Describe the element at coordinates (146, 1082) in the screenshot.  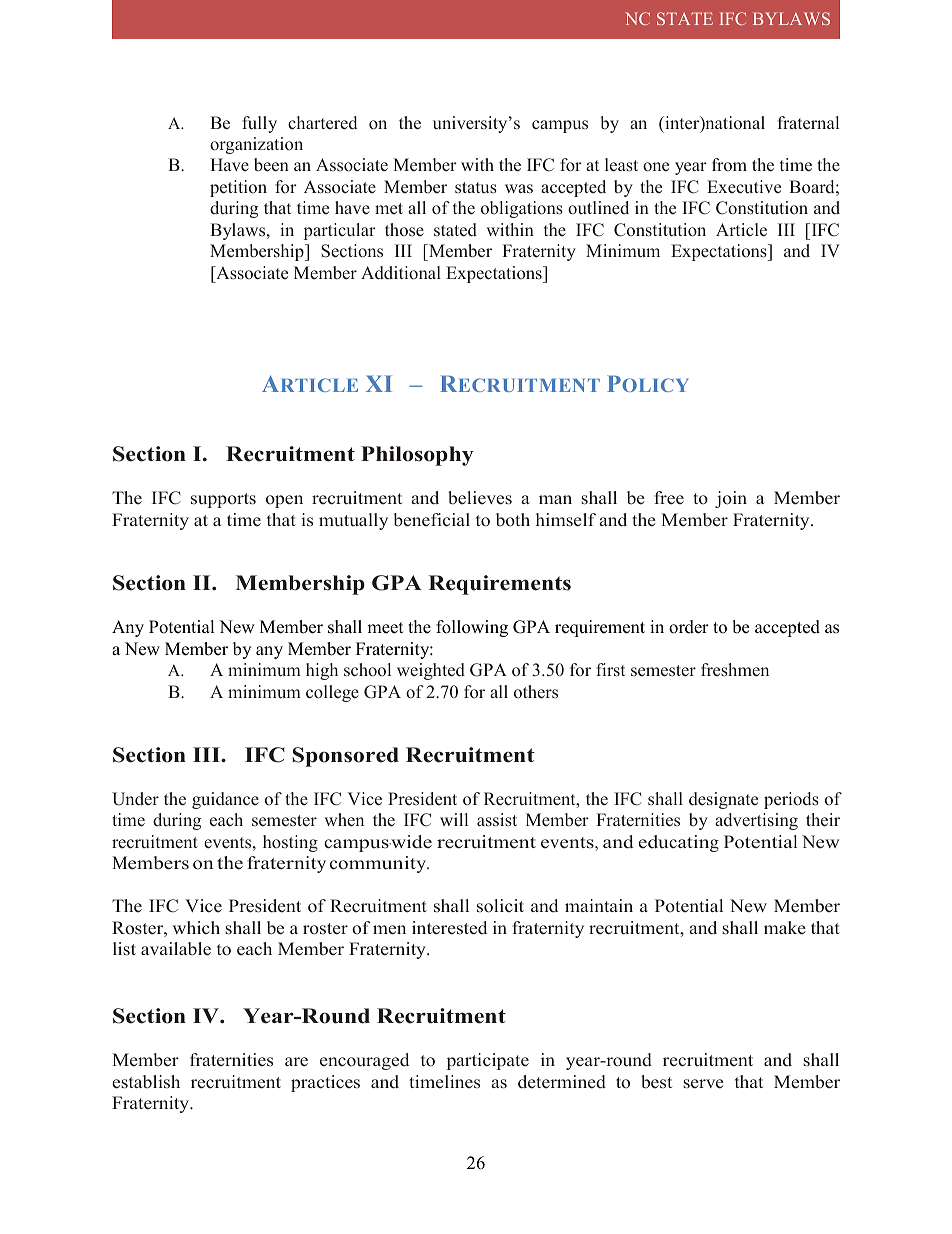
I see `establish` at that location.
